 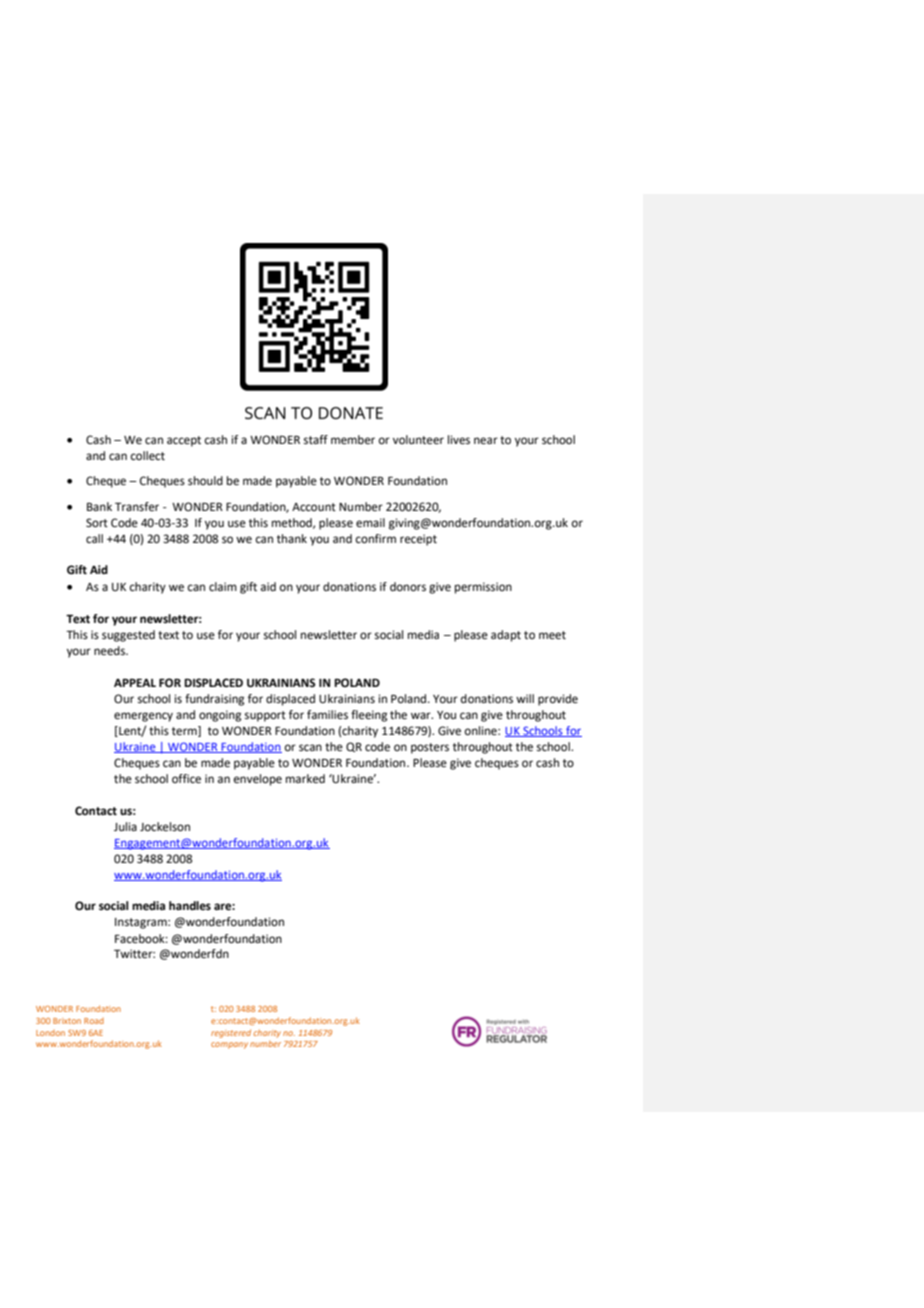 What do you see at coordinates (292, 538) in the page?
I see `thank` at bounding box center [292, 538].
